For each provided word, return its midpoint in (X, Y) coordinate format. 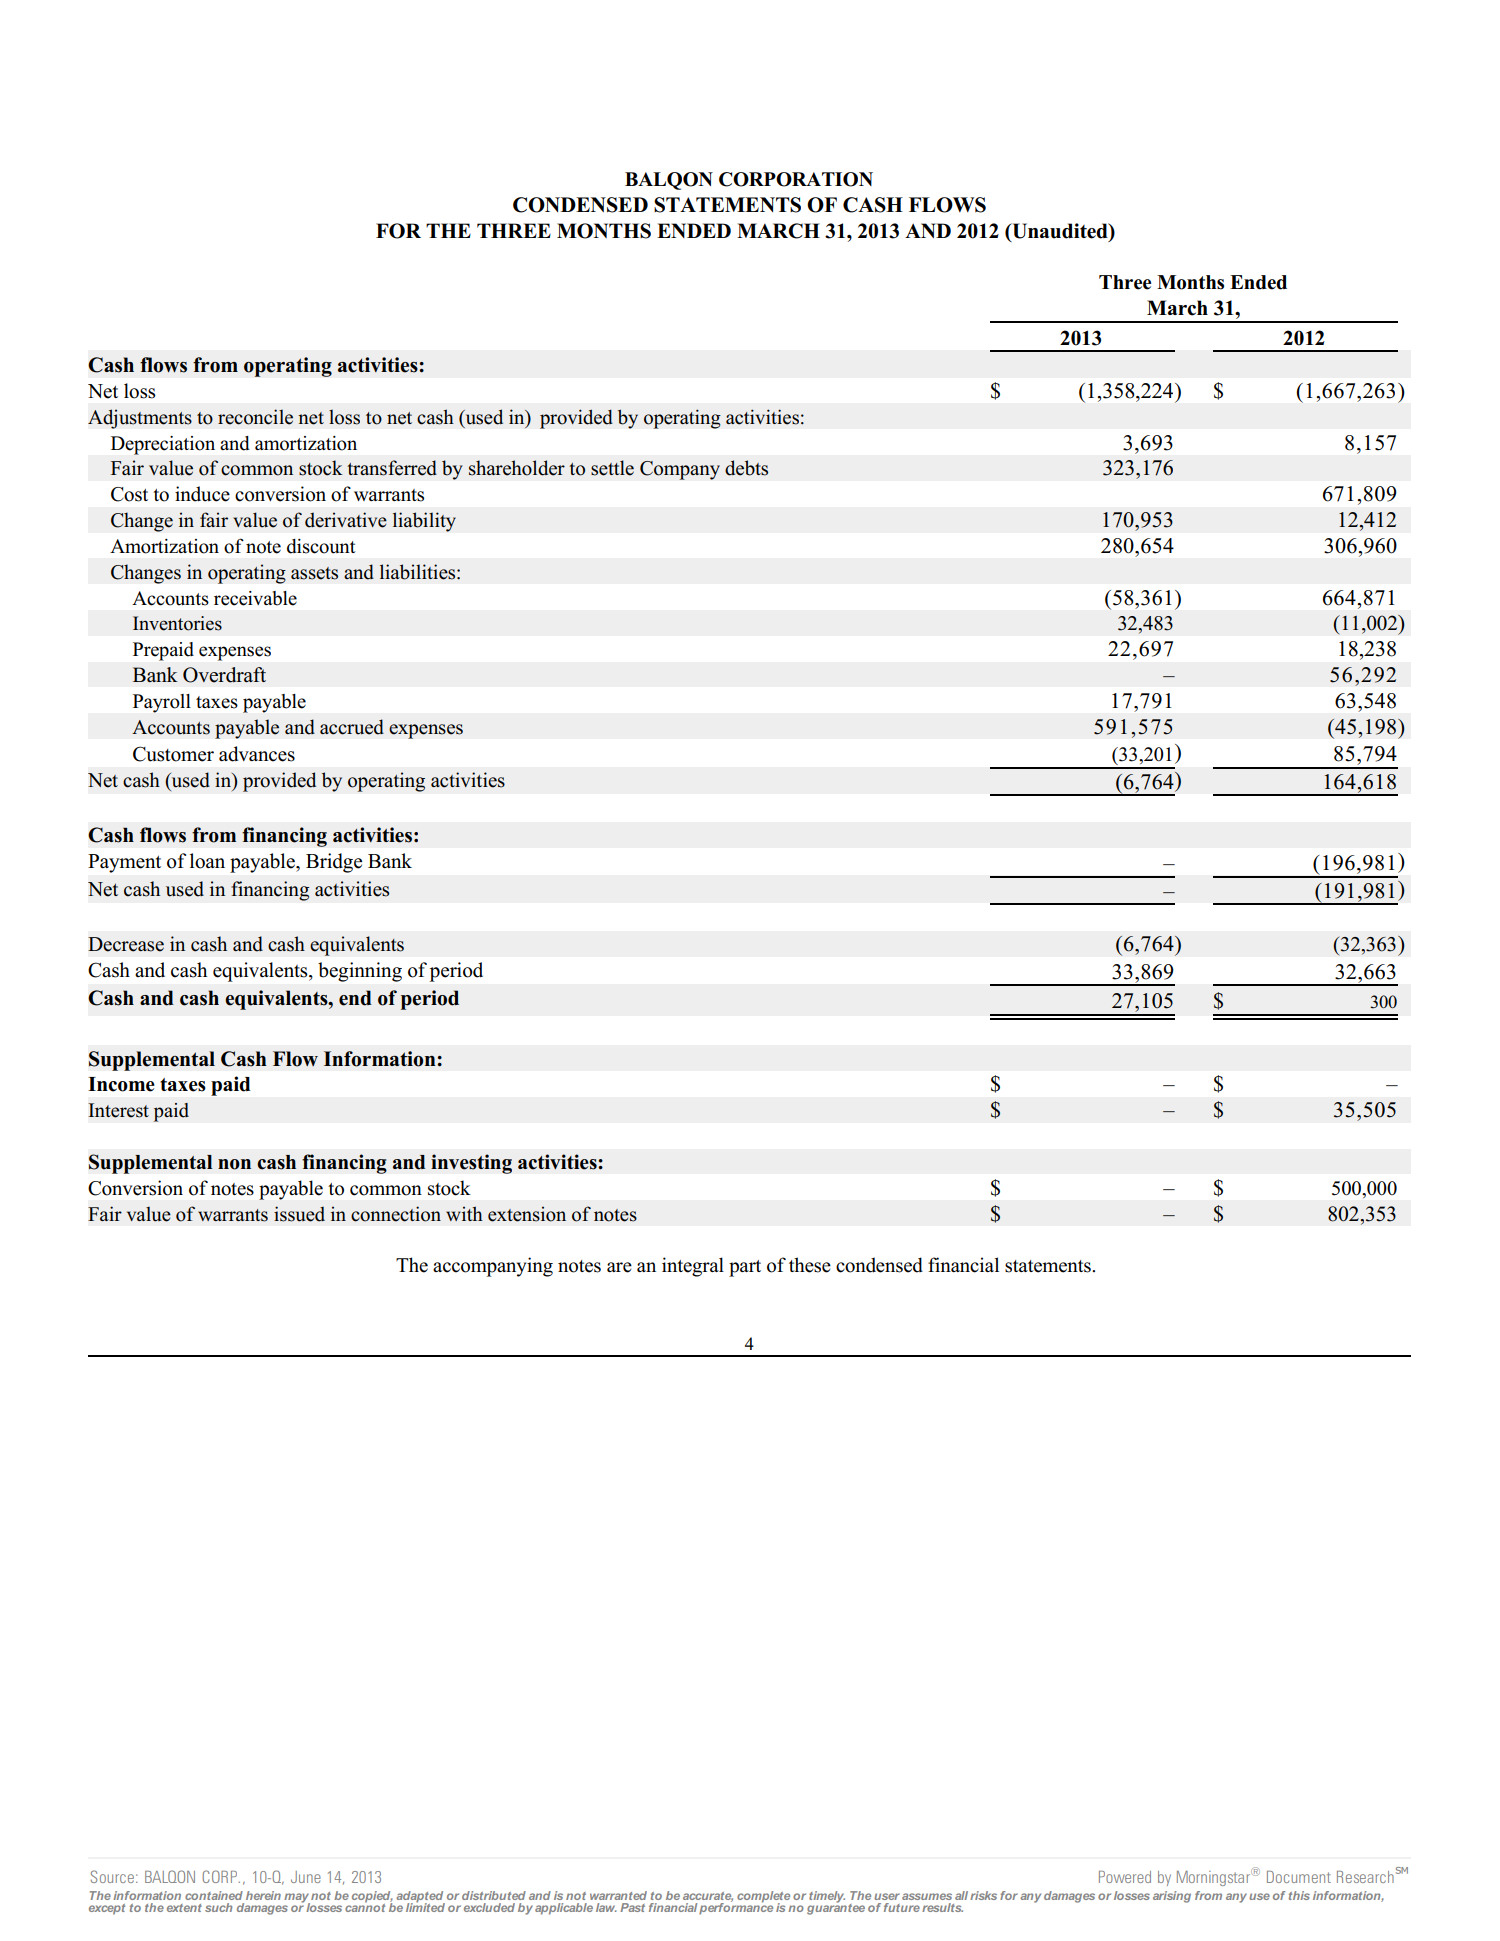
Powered (1125, 1877)
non (234, 1164)
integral (693, 1267)
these (810, 1265)
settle (612, 468)
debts (746, 468)
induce (202, 494)
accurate (708, 1897)
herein (263, 1895)
